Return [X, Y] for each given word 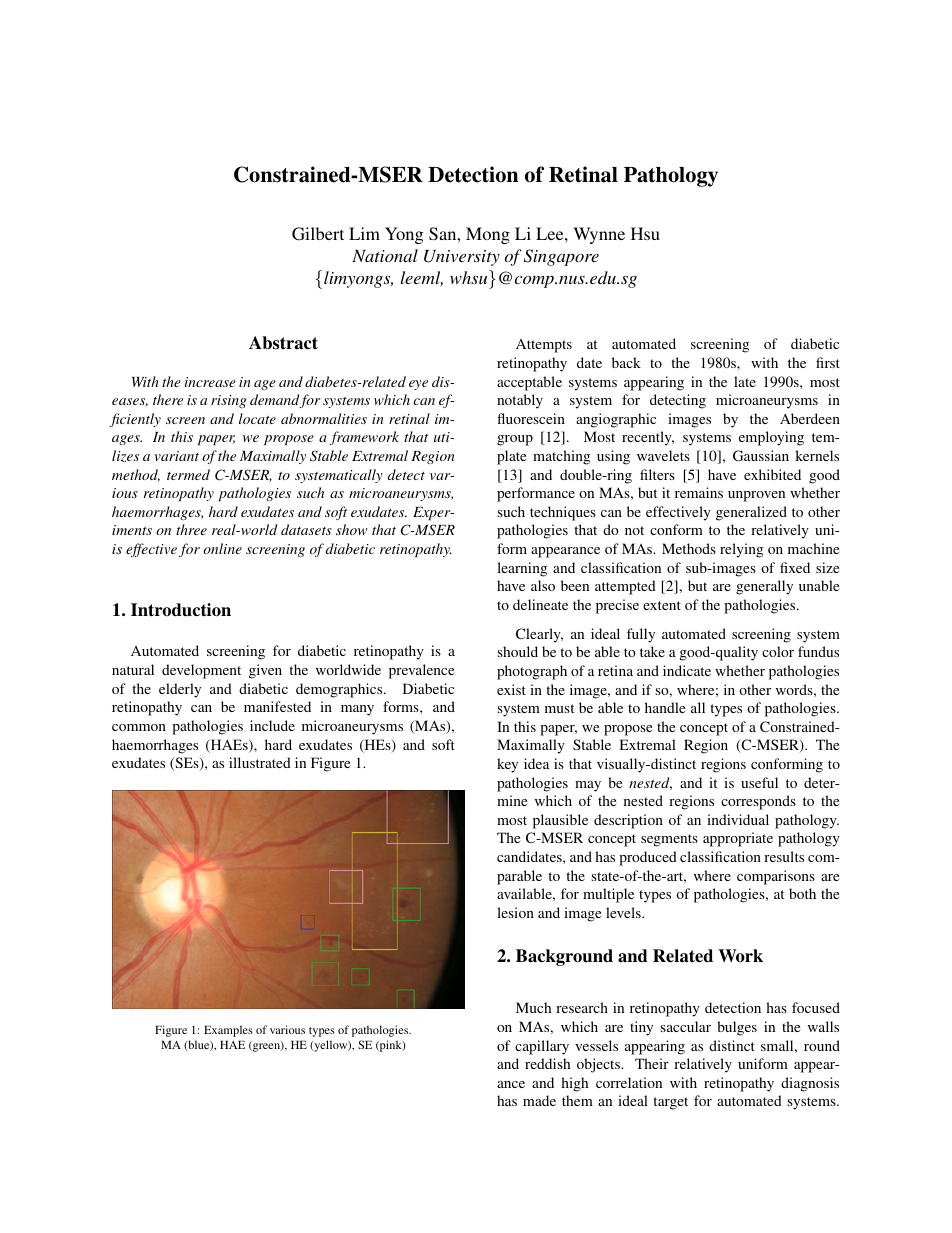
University [462, 258]
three [191, 529]
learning [522, 569]
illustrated [260, 762]
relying [741, 550]
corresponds [758, 802]
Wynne [599, 235]
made [539, 1100]
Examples [228, 1031]
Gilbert [318, 234]
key [507, 765]
